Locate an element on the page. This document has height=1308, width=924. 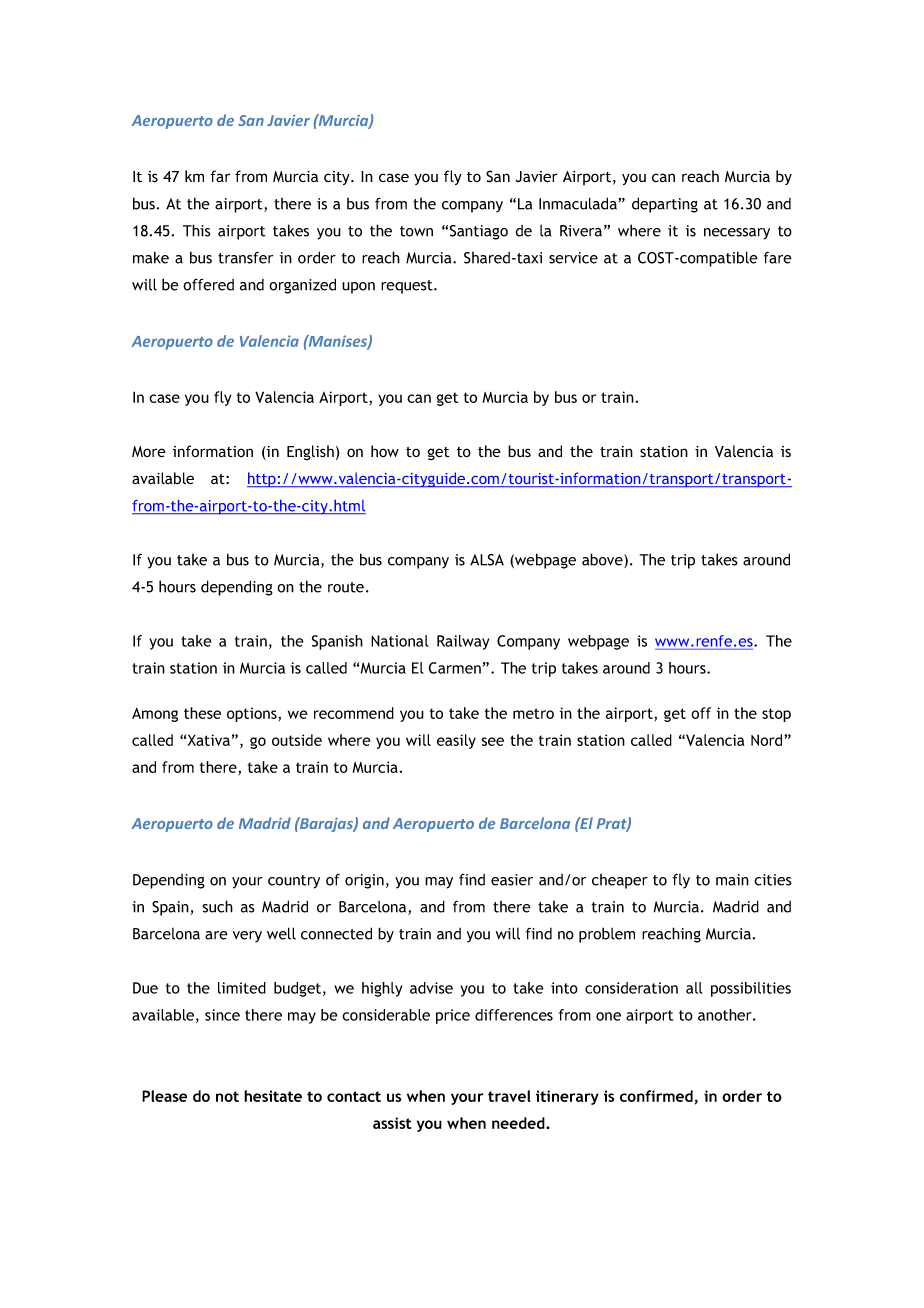
stop is located at coordinates (776, 715).
